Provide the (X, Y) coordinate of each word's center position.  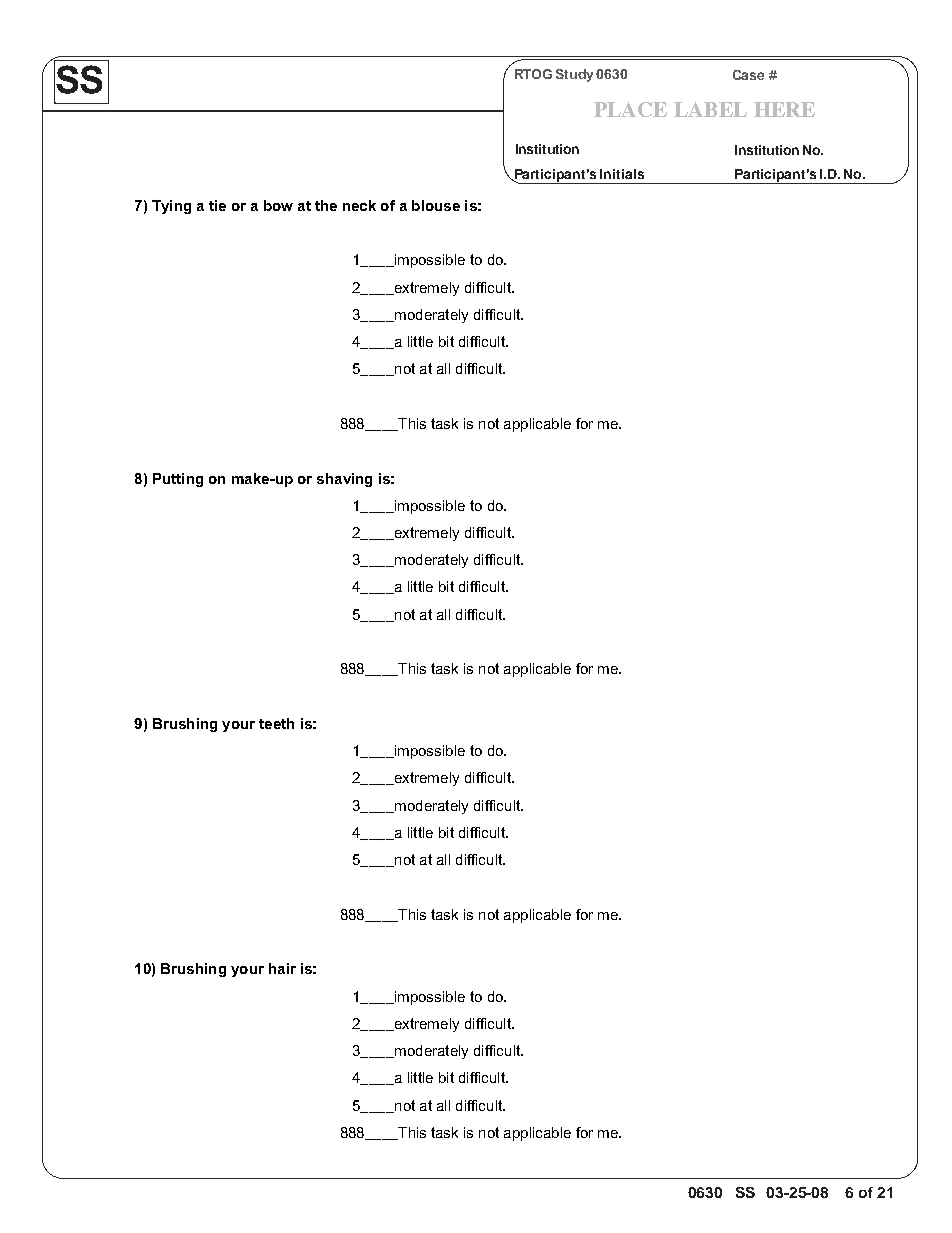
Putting (178, 480)
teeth (276, 723)
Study (574, 75)
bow (278, 205)
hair (282, 968)
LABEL (710, 109)
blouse (436, 205)
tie (217, 205)
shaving (344, 480)
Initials (622, 174)
